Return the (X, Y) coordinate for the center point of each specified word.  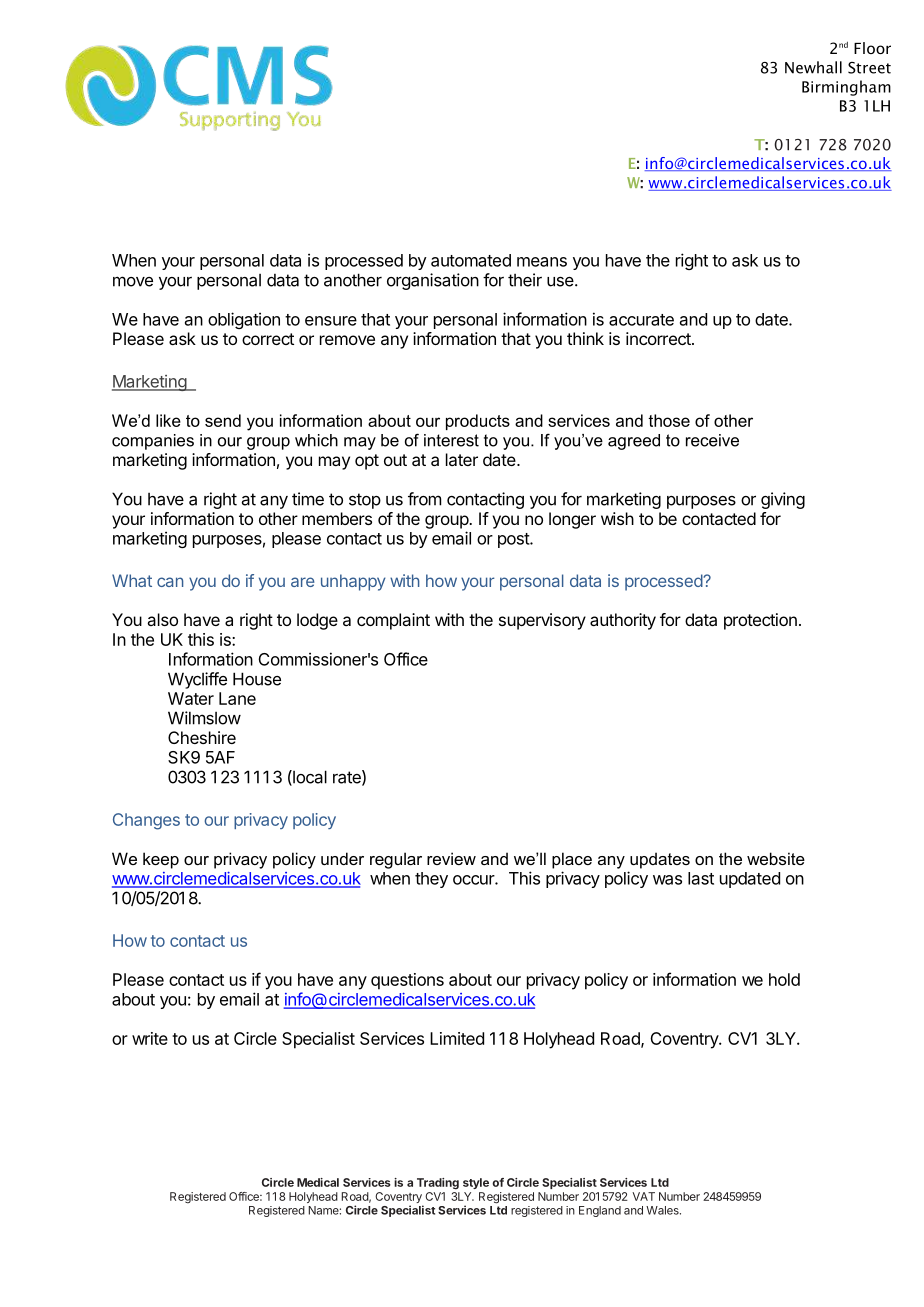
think (585, 338)
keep (161, 860)
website (776, 858)
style (476, 1183)
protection (760, 621)
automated (471, 260)
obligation (244, 320)
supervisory (542, 621)
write (150, 1038)
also (162, 619)
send (223, 420)
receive (712, 440)
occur (474, 880)
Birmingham (846, 88)
